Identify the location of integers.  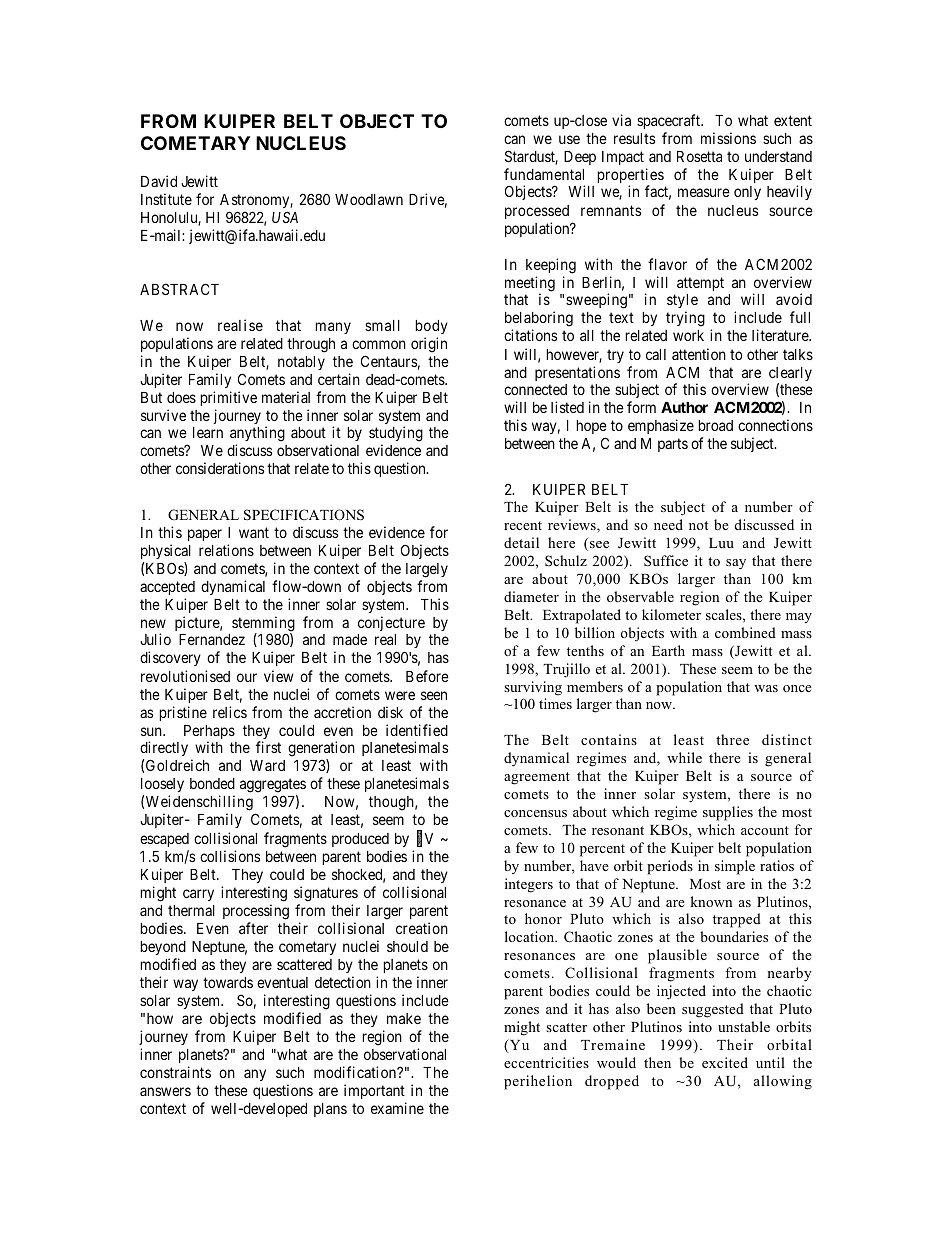
(529, 885).
